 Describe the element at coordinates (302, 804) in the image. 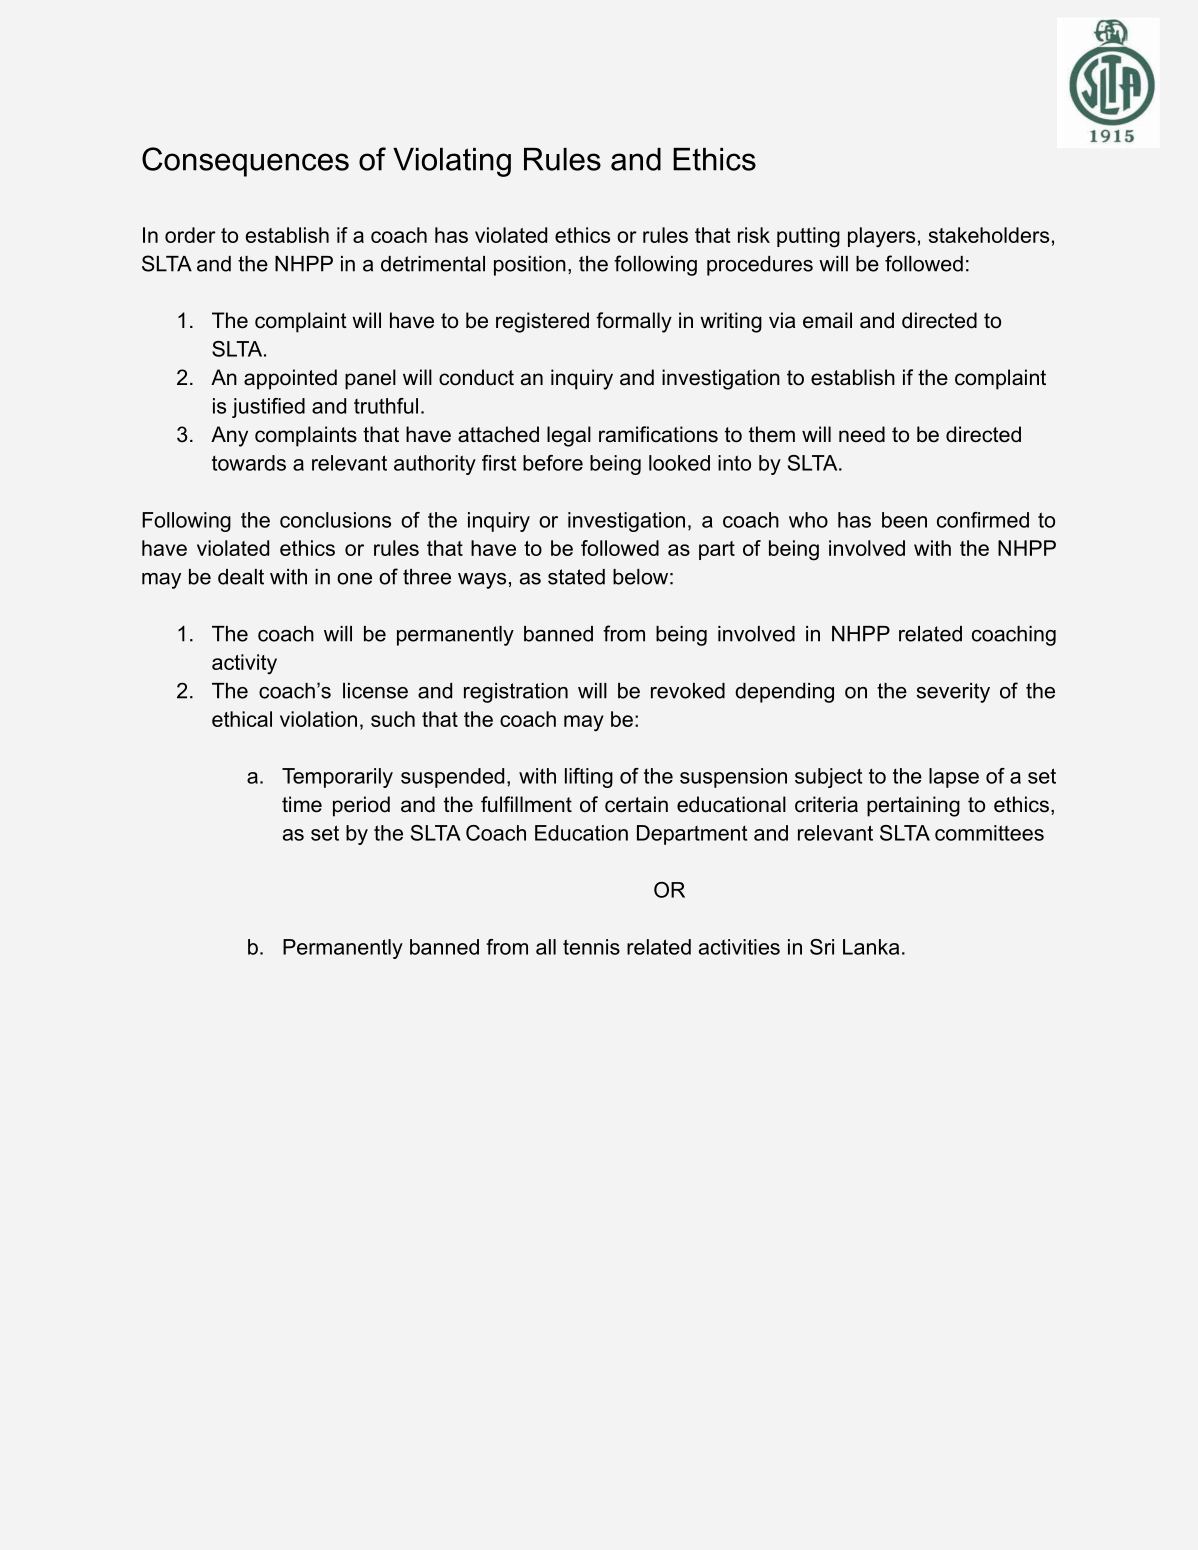

I see `time` at that location.
